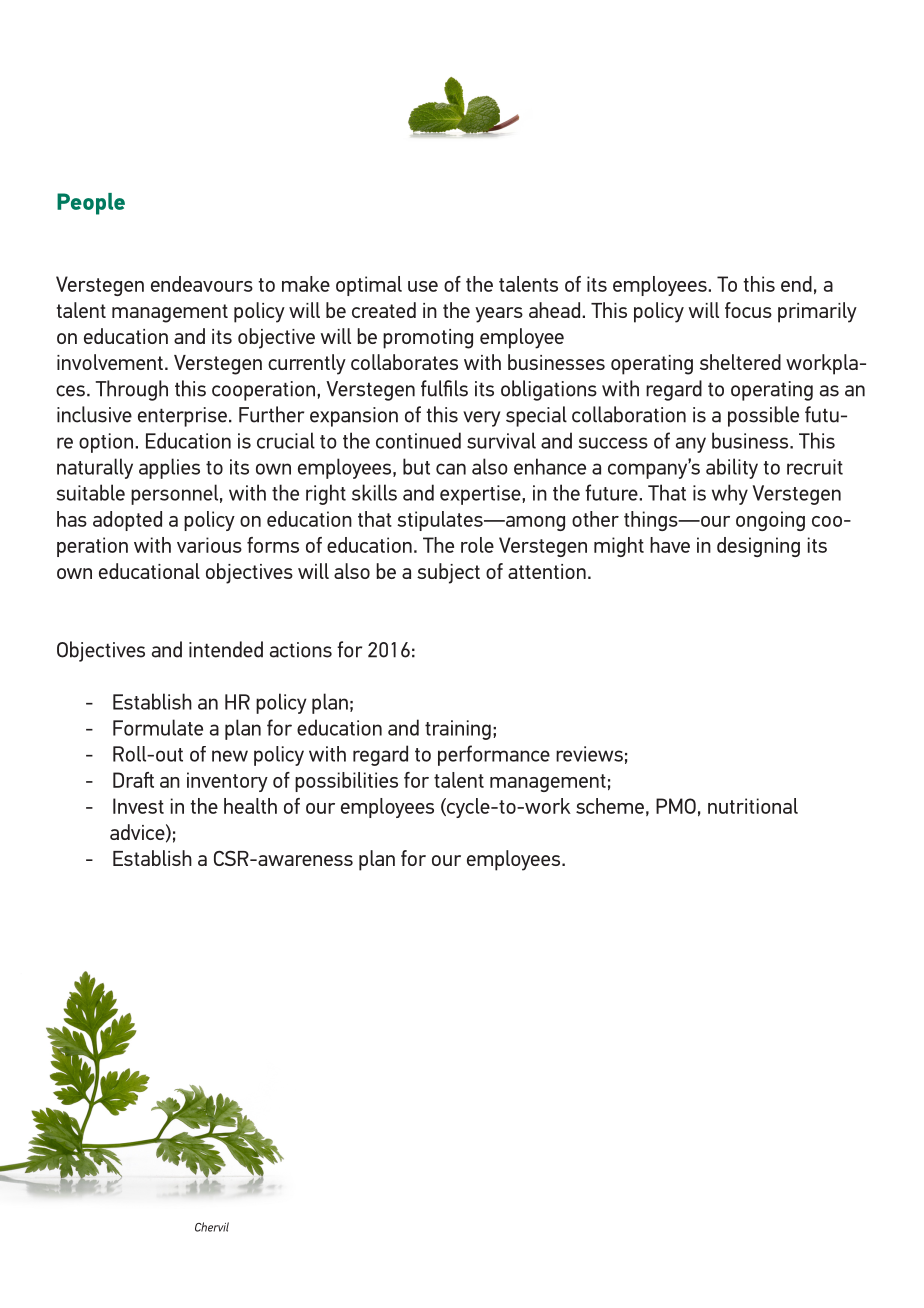 The image size is (924, 1308). What do you see at coordinates (127, 521) in the screenshot?
I see `adopted` at bounding box center [127, 521].
